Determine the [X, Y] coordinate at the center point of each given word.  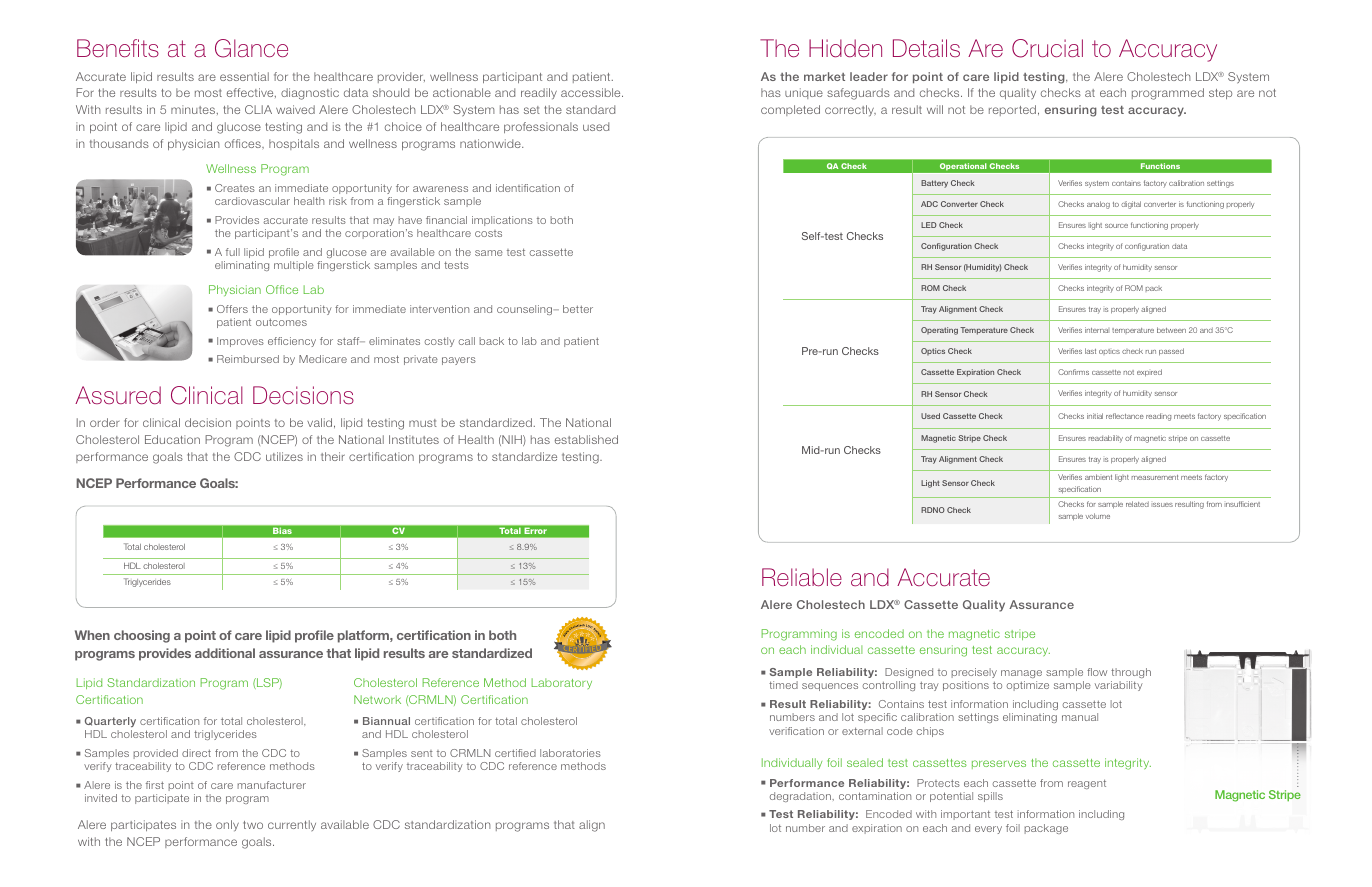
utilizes [284, 456]
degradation [801, 797]
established [586, 439]
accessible [592, 92]
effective [251, 93]
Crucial [1047, 48]
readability [1106, 439]
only [227, 825]
